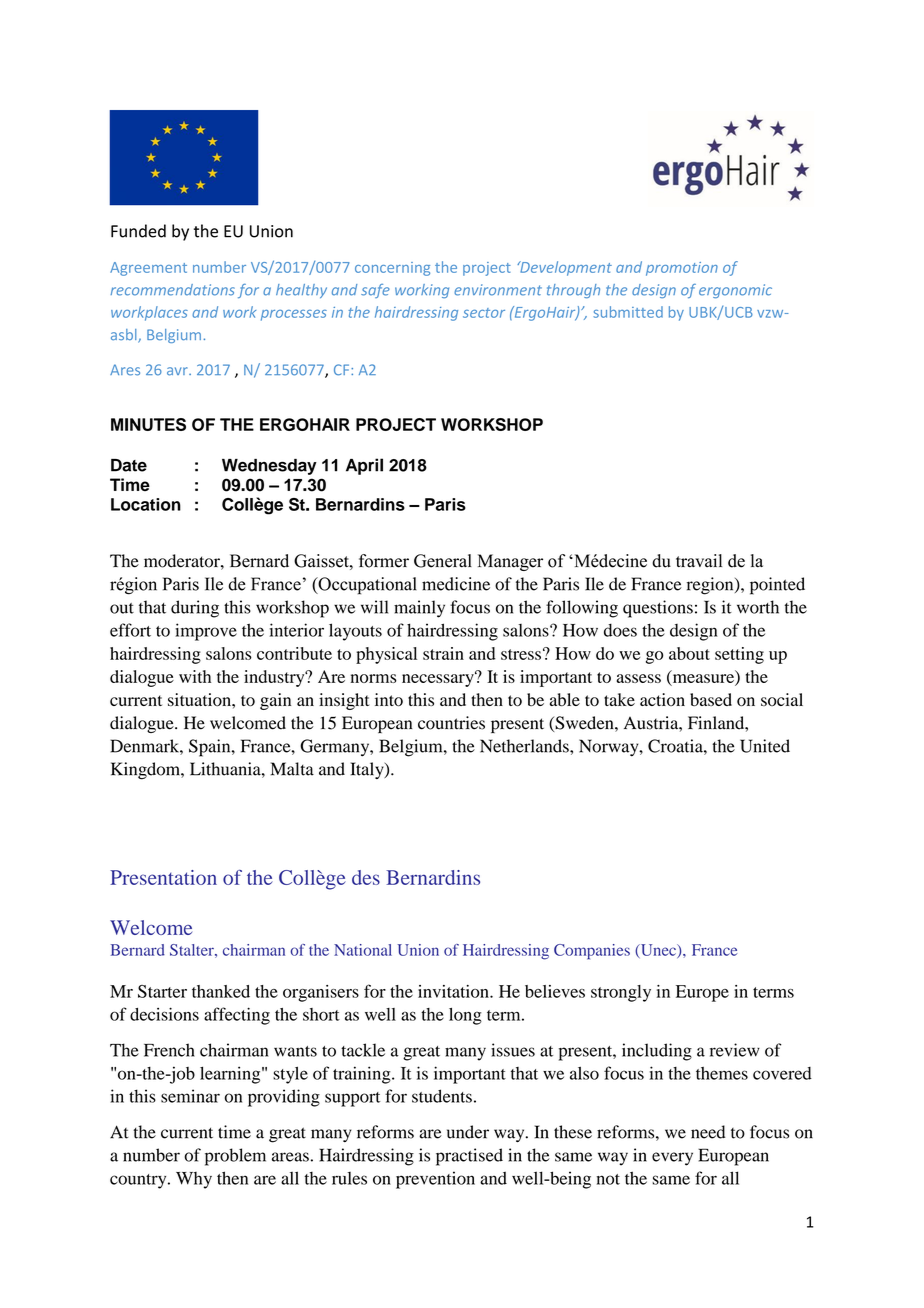 The image size is (924, 1308). What do you see at coordinates (200, 700) in the screenshot?
I see `situation` at bounding box center [200, 700].
